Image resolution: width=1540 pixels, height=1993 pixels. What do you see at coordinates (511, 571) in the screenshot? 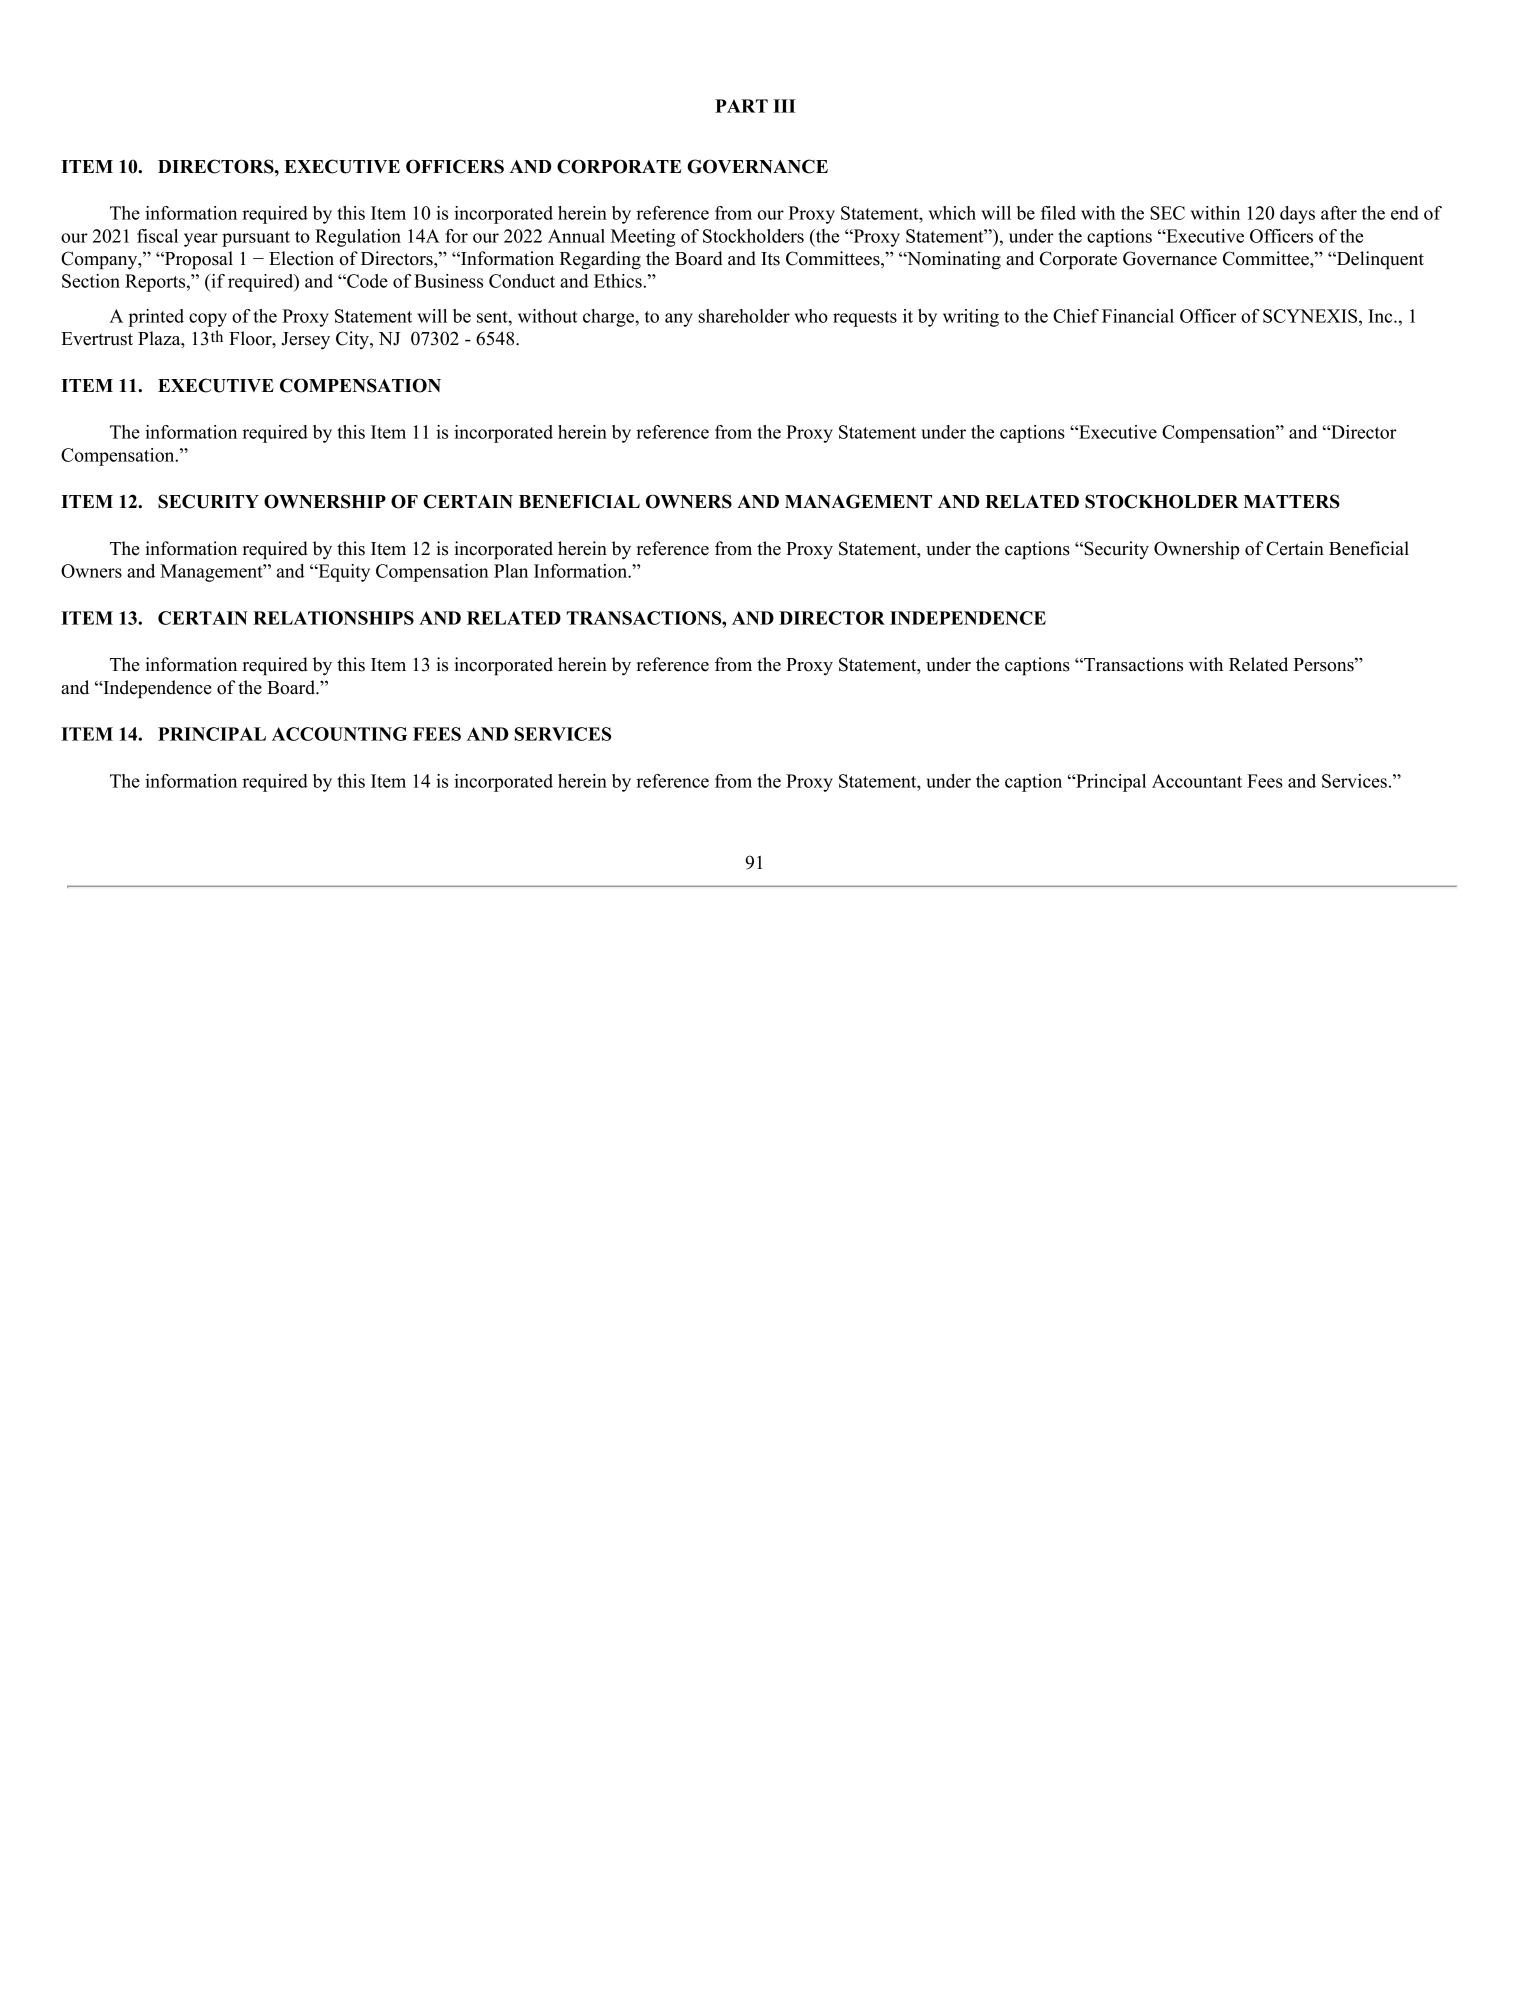
I see `Plan` at bounding box center [511, 571].
